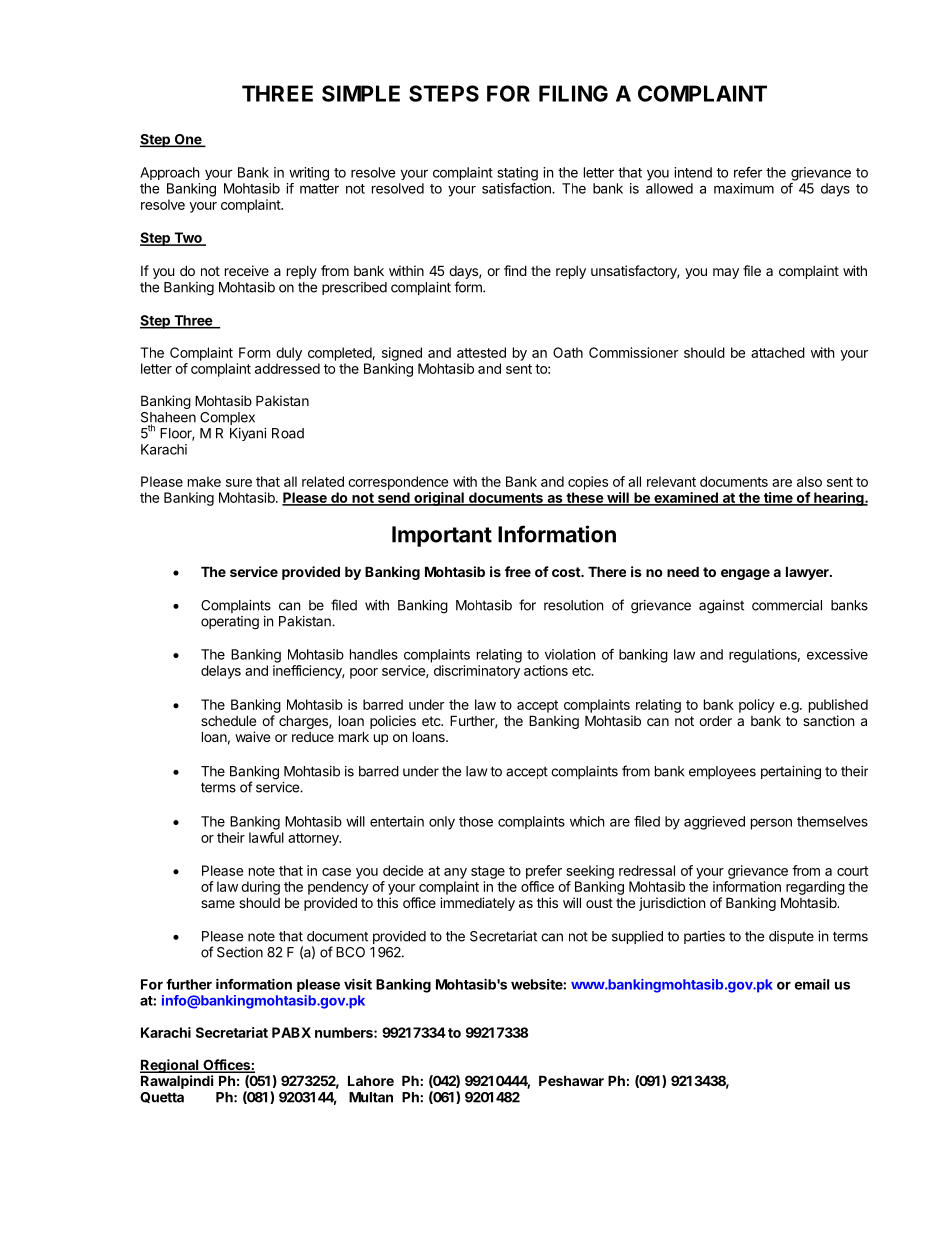 The height and width of the page is (1233, 952). Describe the element at coordinates (170, 1066) in the page. I see `Regional` at that location.
